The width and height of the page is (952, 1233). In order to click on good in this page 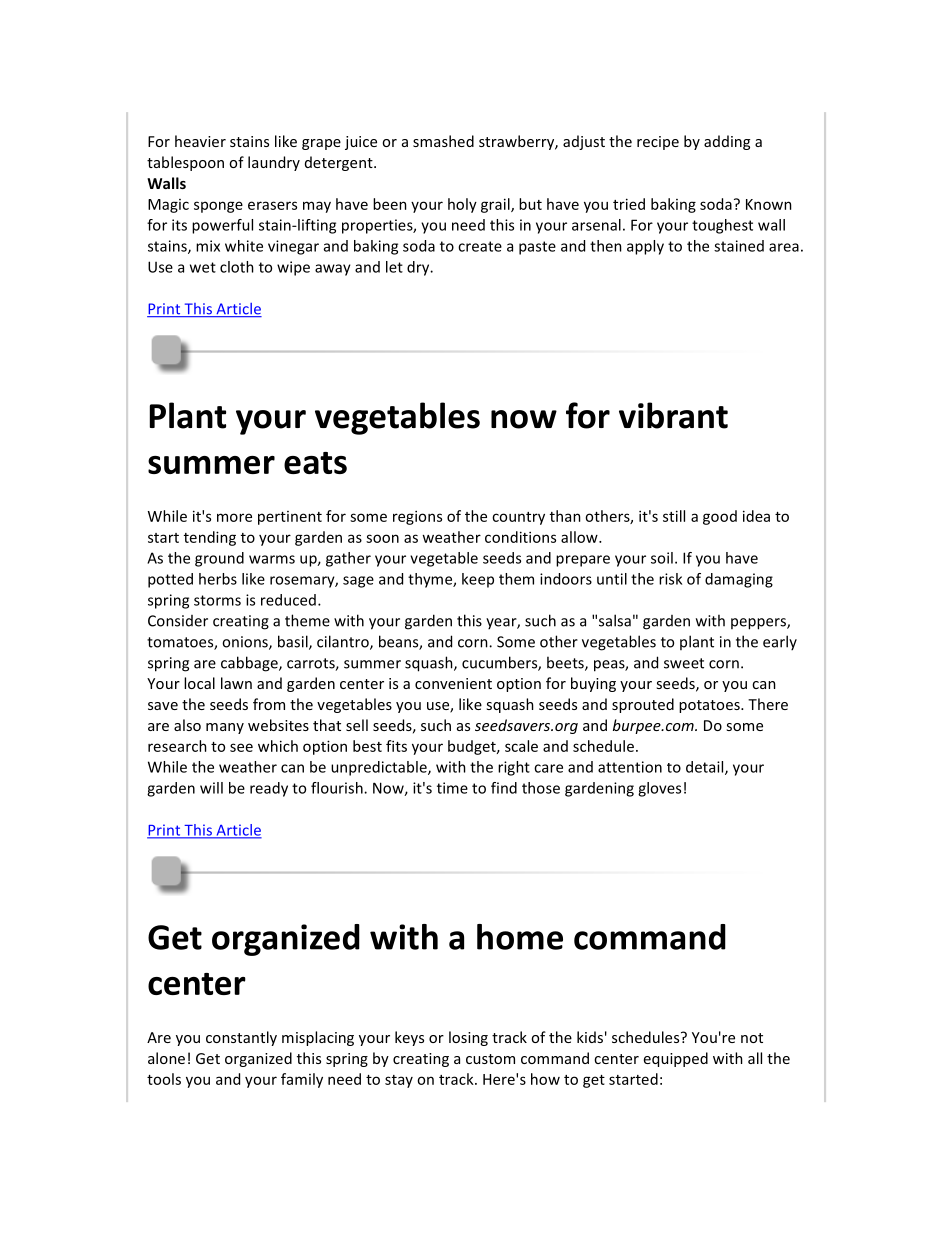, I will do `click(720, 517)`.
